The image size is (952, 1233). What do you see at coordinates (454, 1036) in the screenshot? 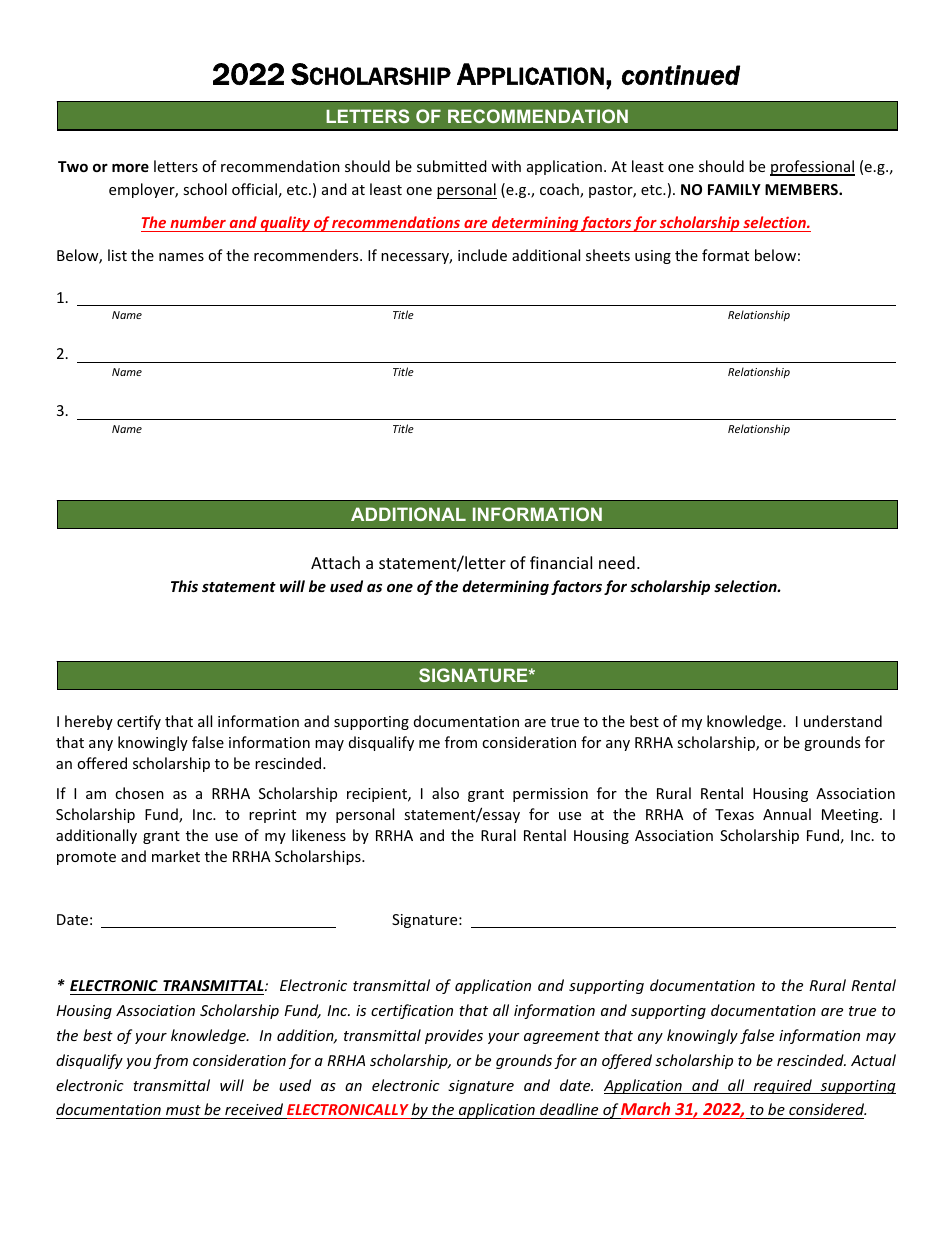
I see `provides` at bounding box center [454, 1036].
